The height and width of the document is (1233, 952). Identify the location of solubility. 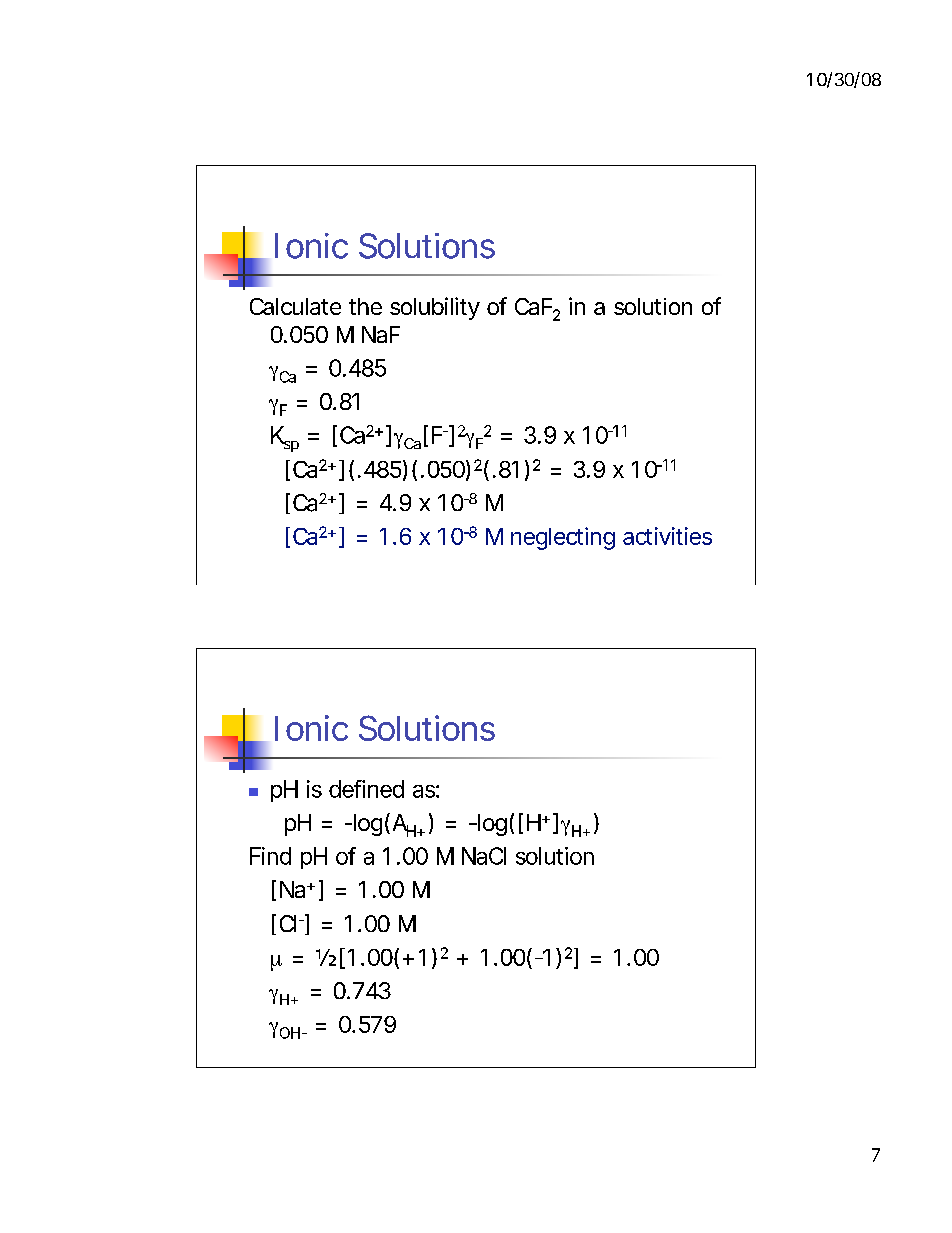
(435, 308).
